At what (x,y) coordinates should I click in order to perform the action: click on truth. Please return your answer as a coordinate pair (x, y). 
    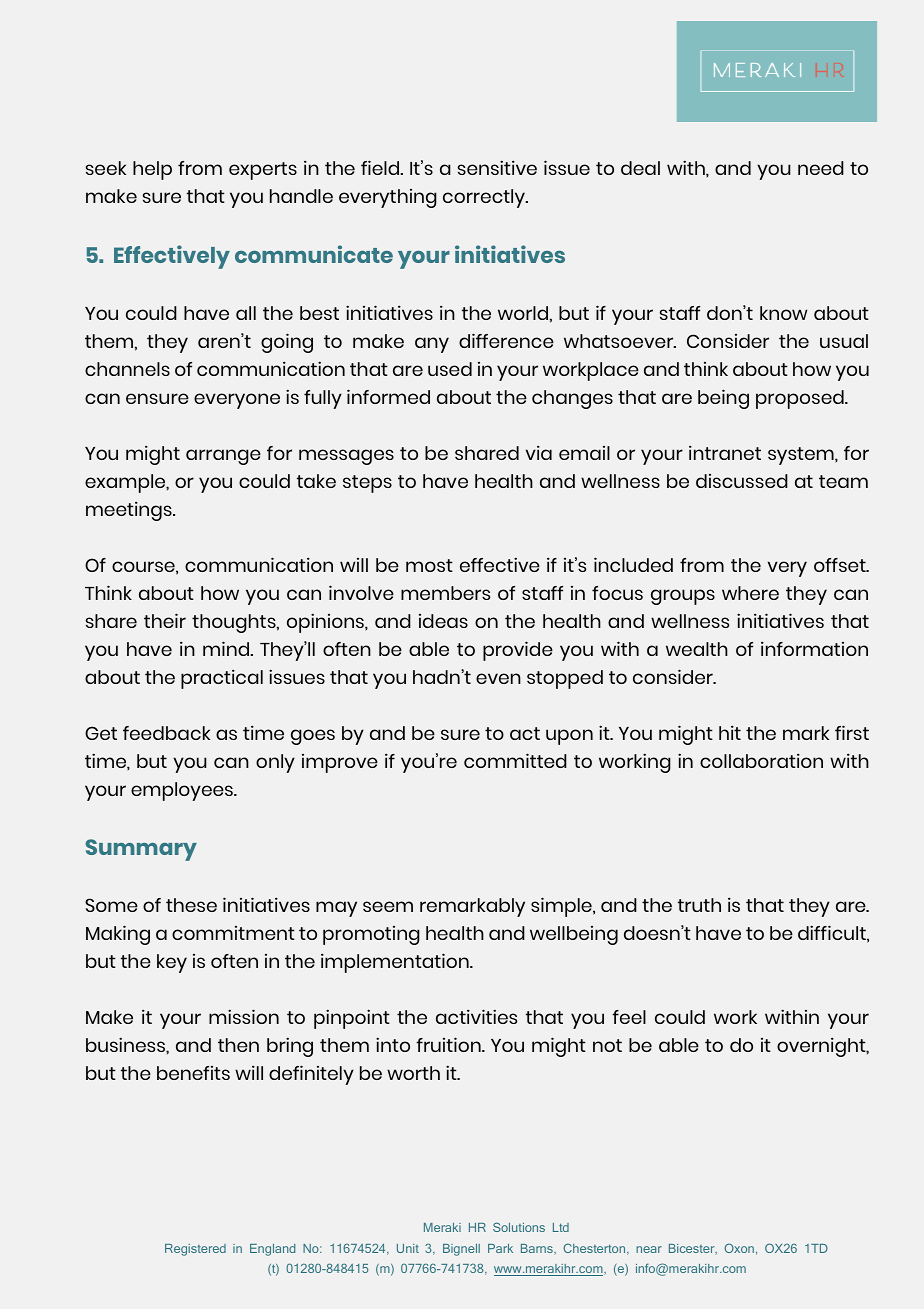
    Looking at the image, I should click on (699, 905).
